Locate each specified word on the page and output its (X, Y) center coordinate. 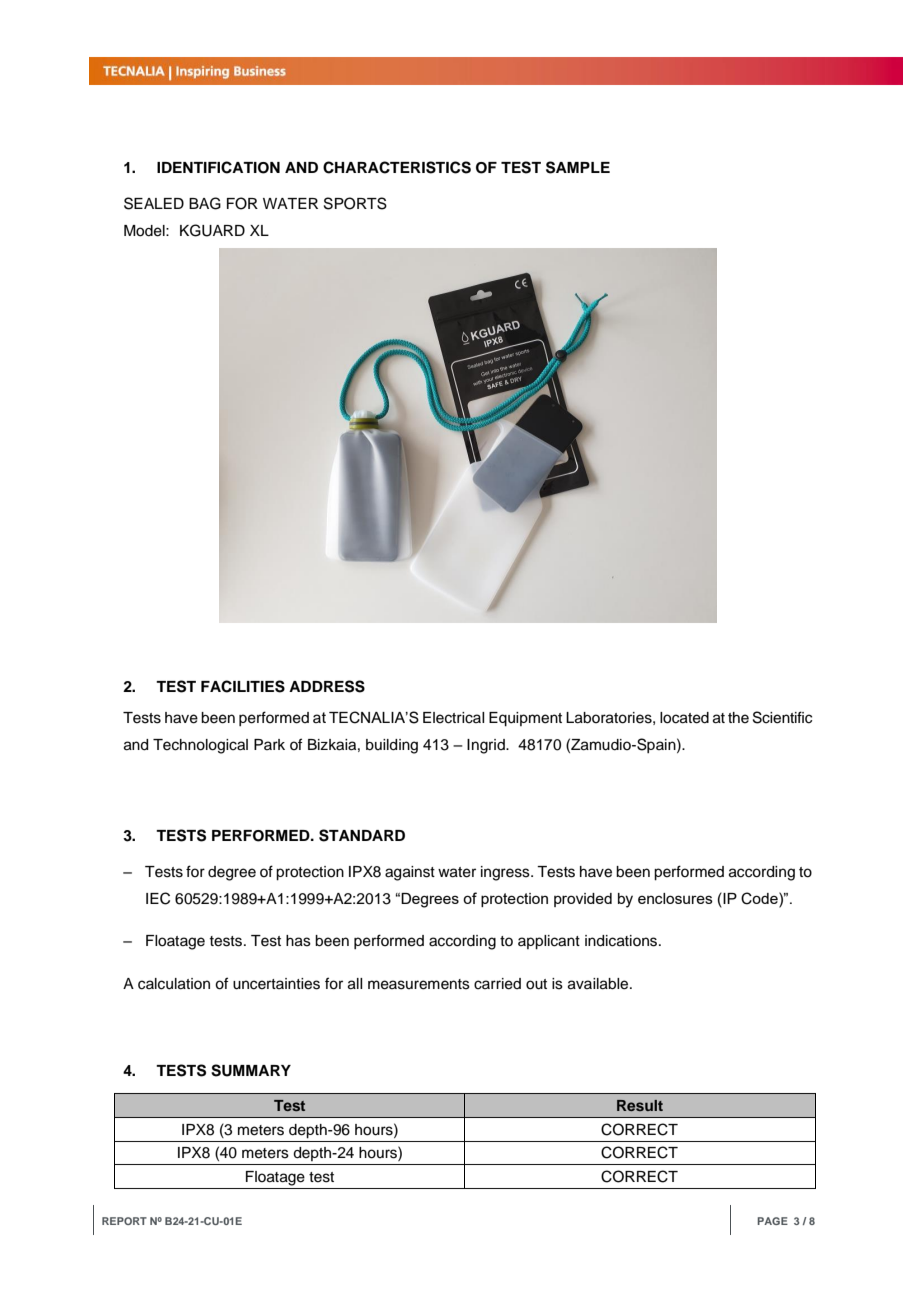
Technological (200, 746)
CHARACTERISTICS (397, 167)
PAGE (772, 1221)
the (738, 718)
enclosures (675, 898)
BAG (205, 203)
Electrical (453, 718)
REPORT (124, 1221)
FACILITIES (243, 686)
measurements (419, 984)
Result (640, 1105)
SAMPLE (578, 167)
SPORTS (355, 203)
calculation (174, 984)
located (684, 718)
